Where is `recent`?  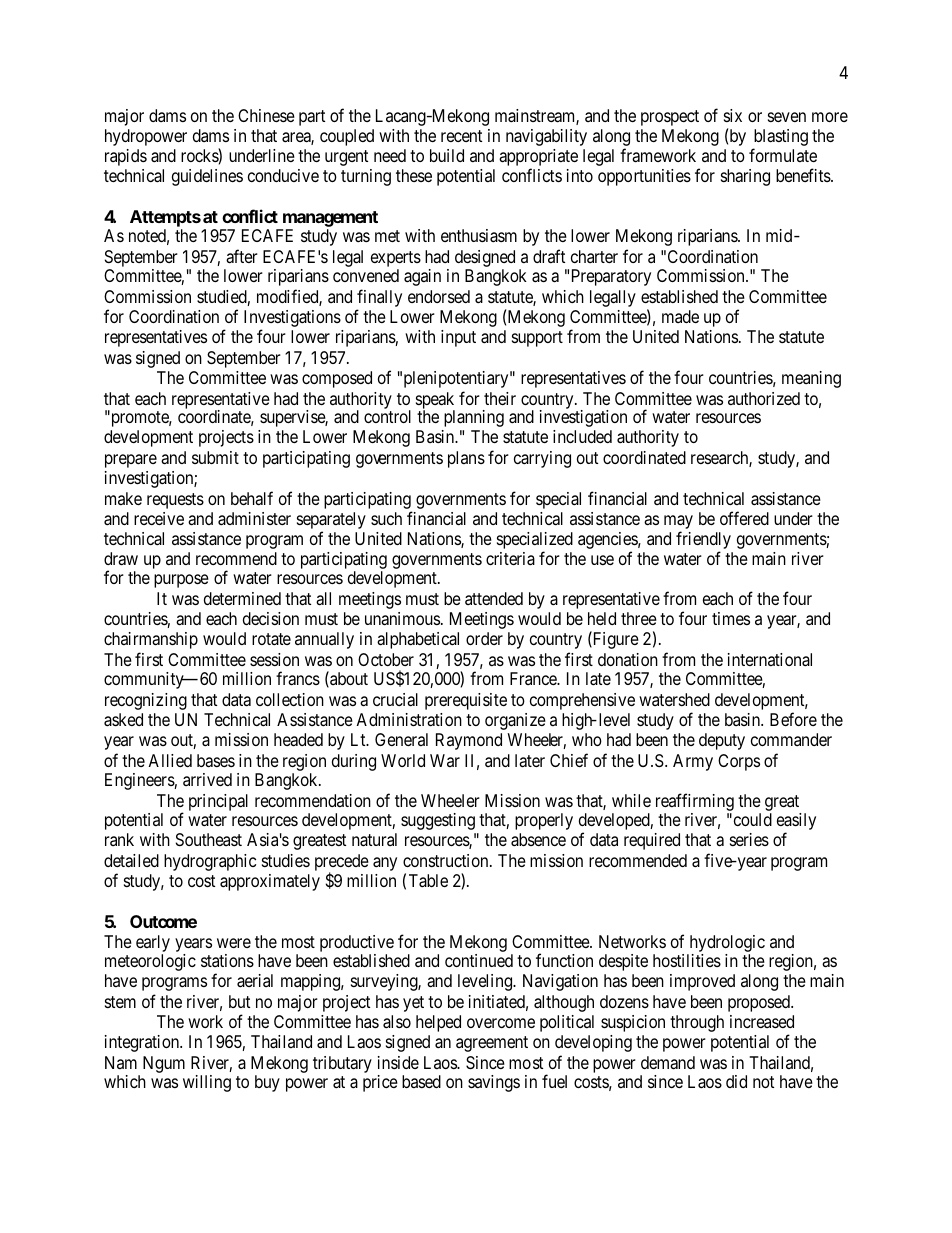
recent is located at coordinates (461, 136).
